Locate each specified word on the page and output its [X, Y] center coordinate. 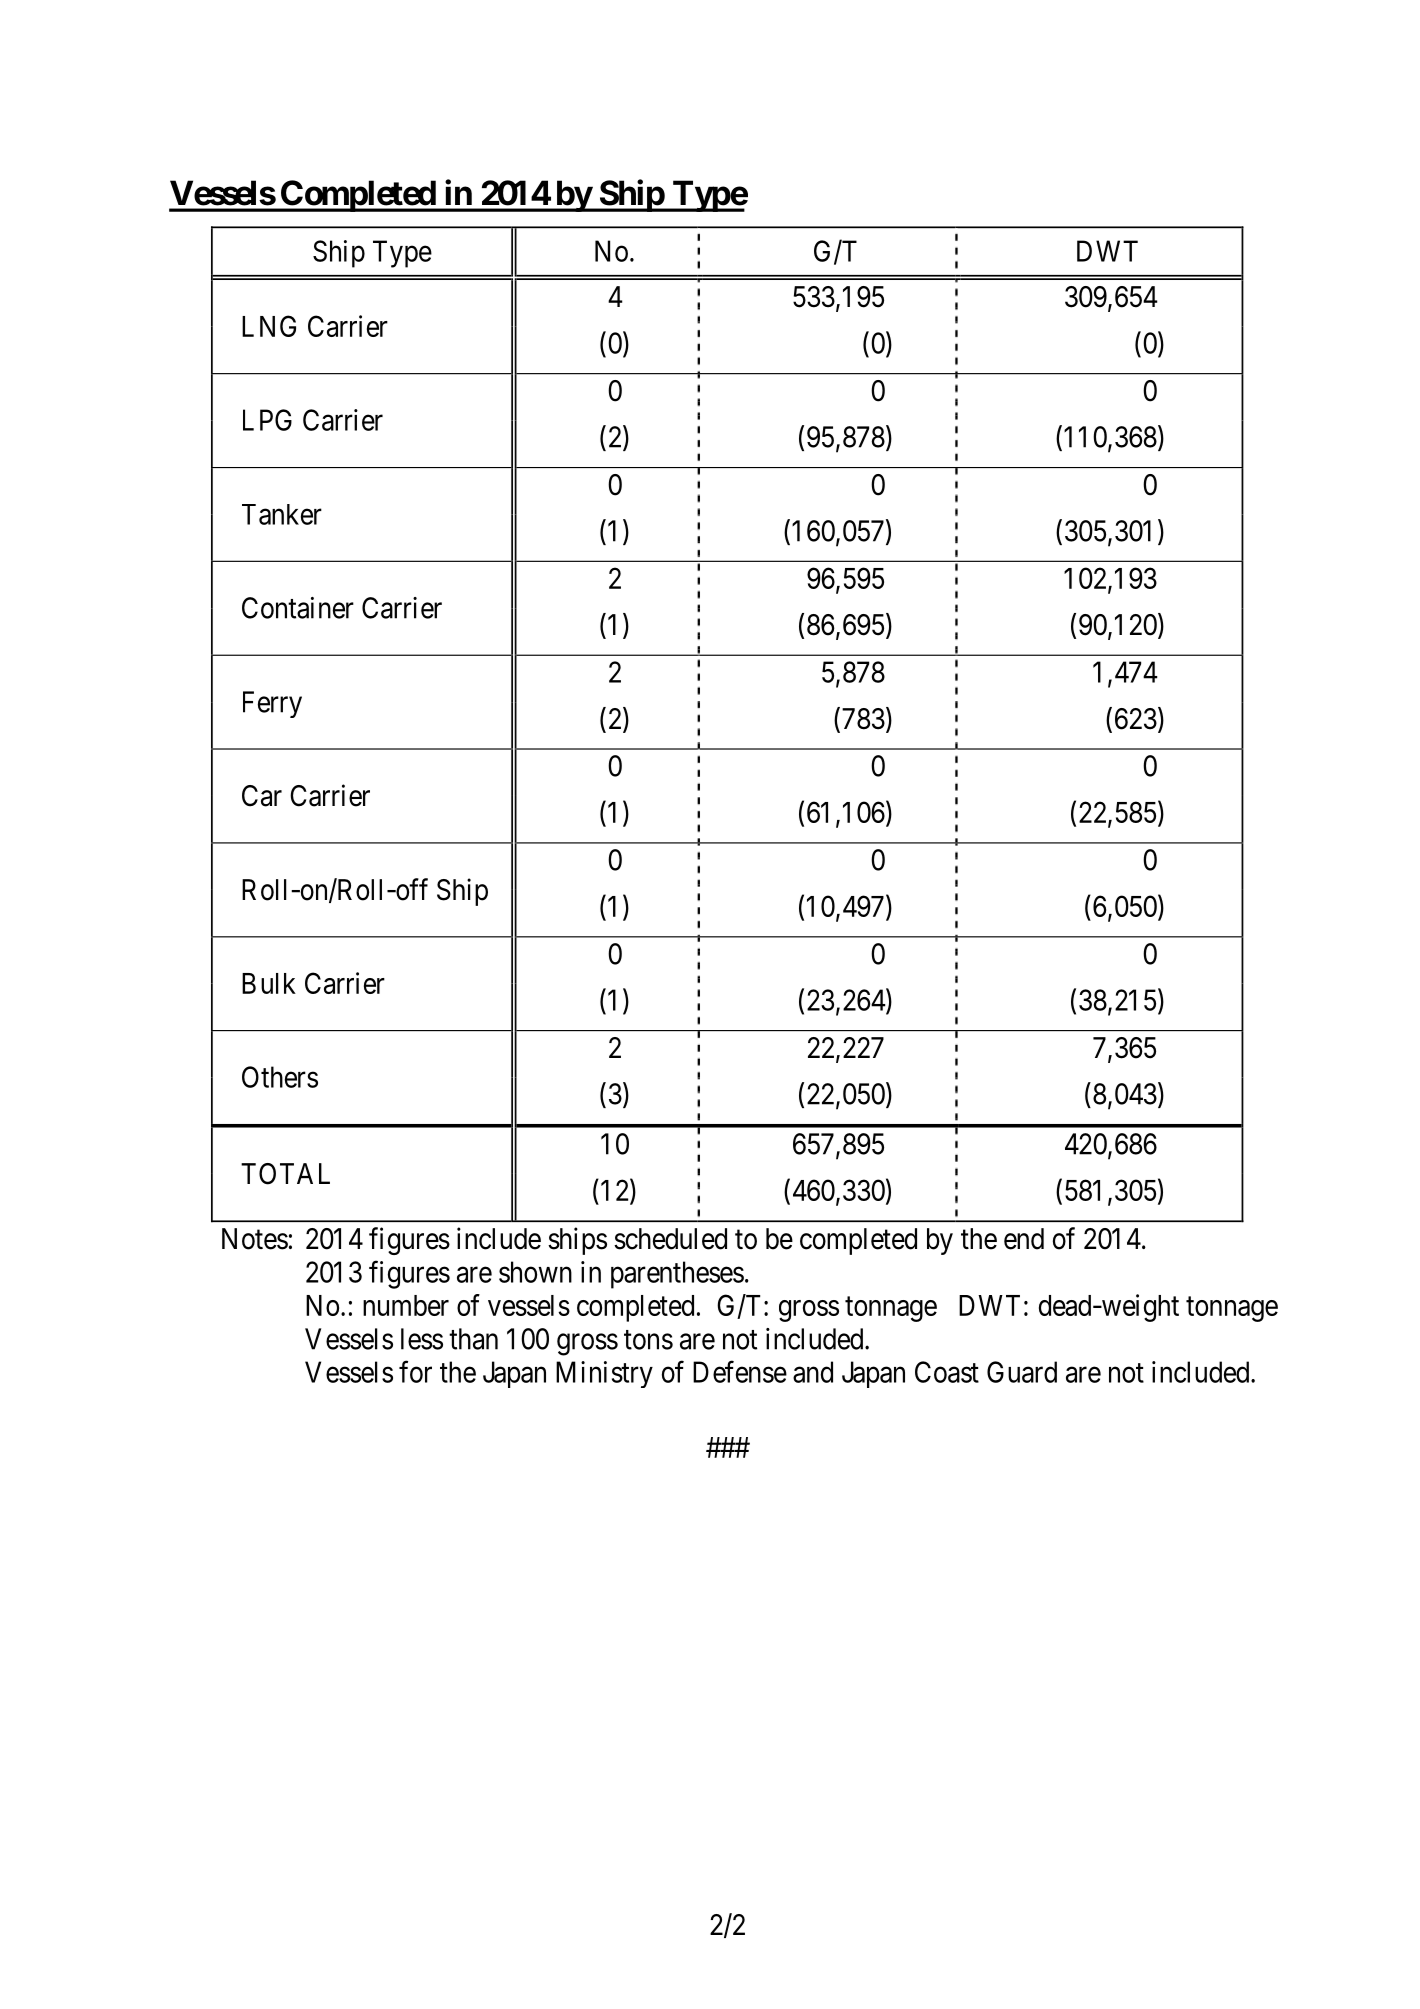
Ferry [272, 704]
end [1024, 1239]
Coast [947, 1372]
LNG [269, 326]
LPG [267, 420]
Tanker [282, 514]
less [422, 1339]
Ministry [604, 1374]
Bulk [269, 983]
